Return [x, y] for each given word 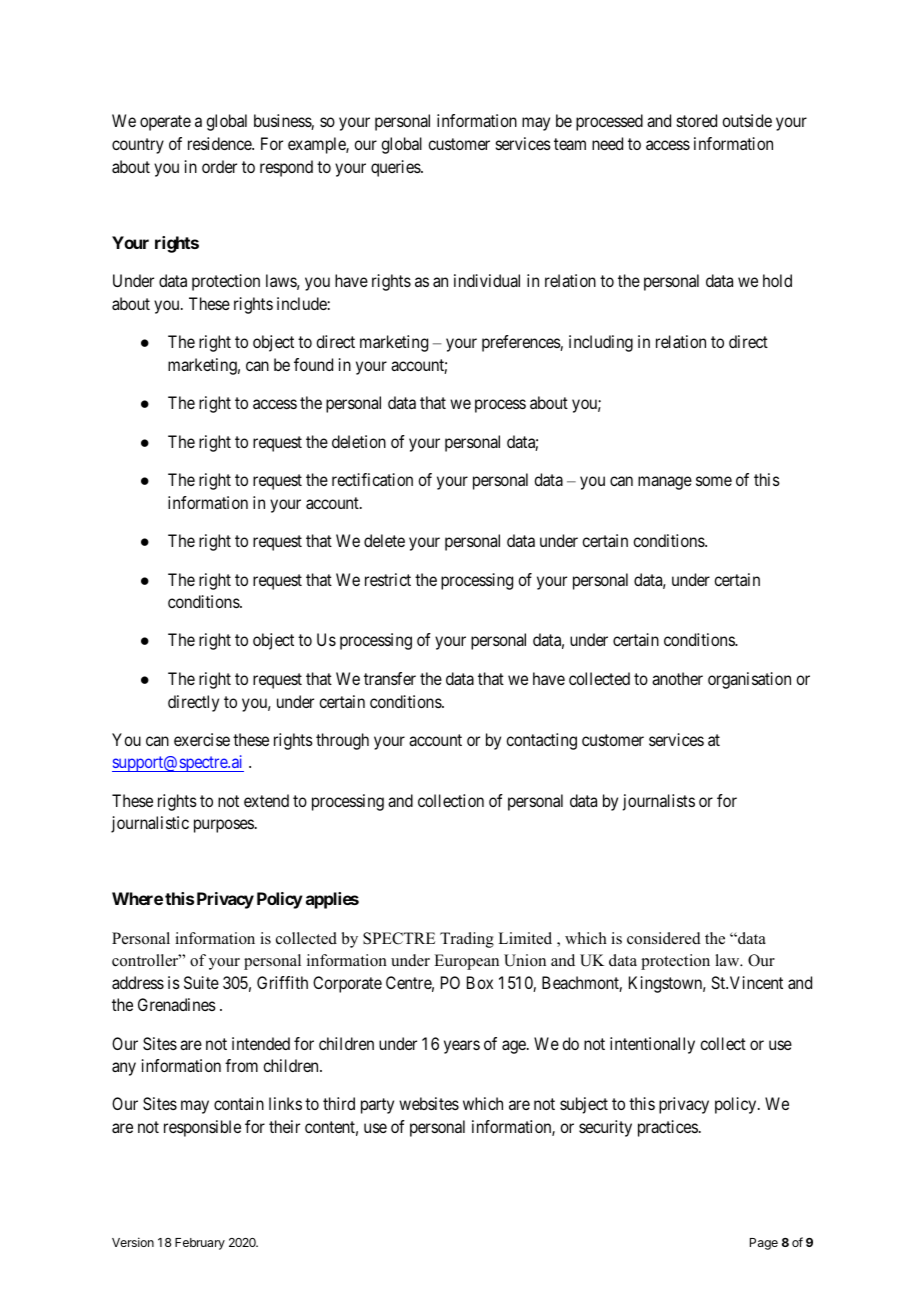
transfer [390, 678]
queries [396, 168]
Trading [467, 940]
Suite [201, 982]
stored [697, 120]
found [313, 364]
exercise [202, 739]
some [714, 481]
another [677, 678]
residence [220, 143]
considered [664, 938]
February [200, 1244]
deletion [359, 441]
